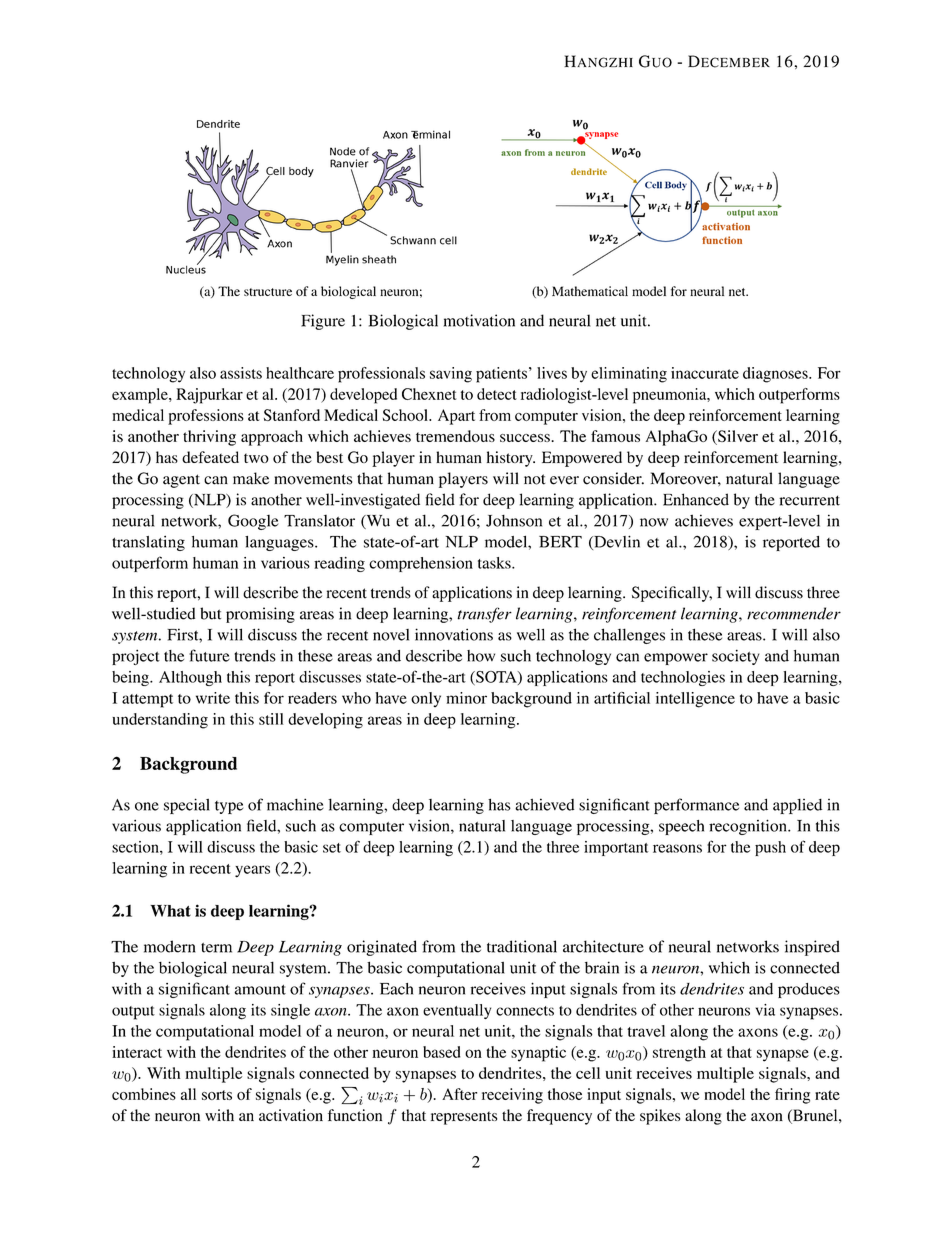  I want to click on structure, so click(268, 292).
